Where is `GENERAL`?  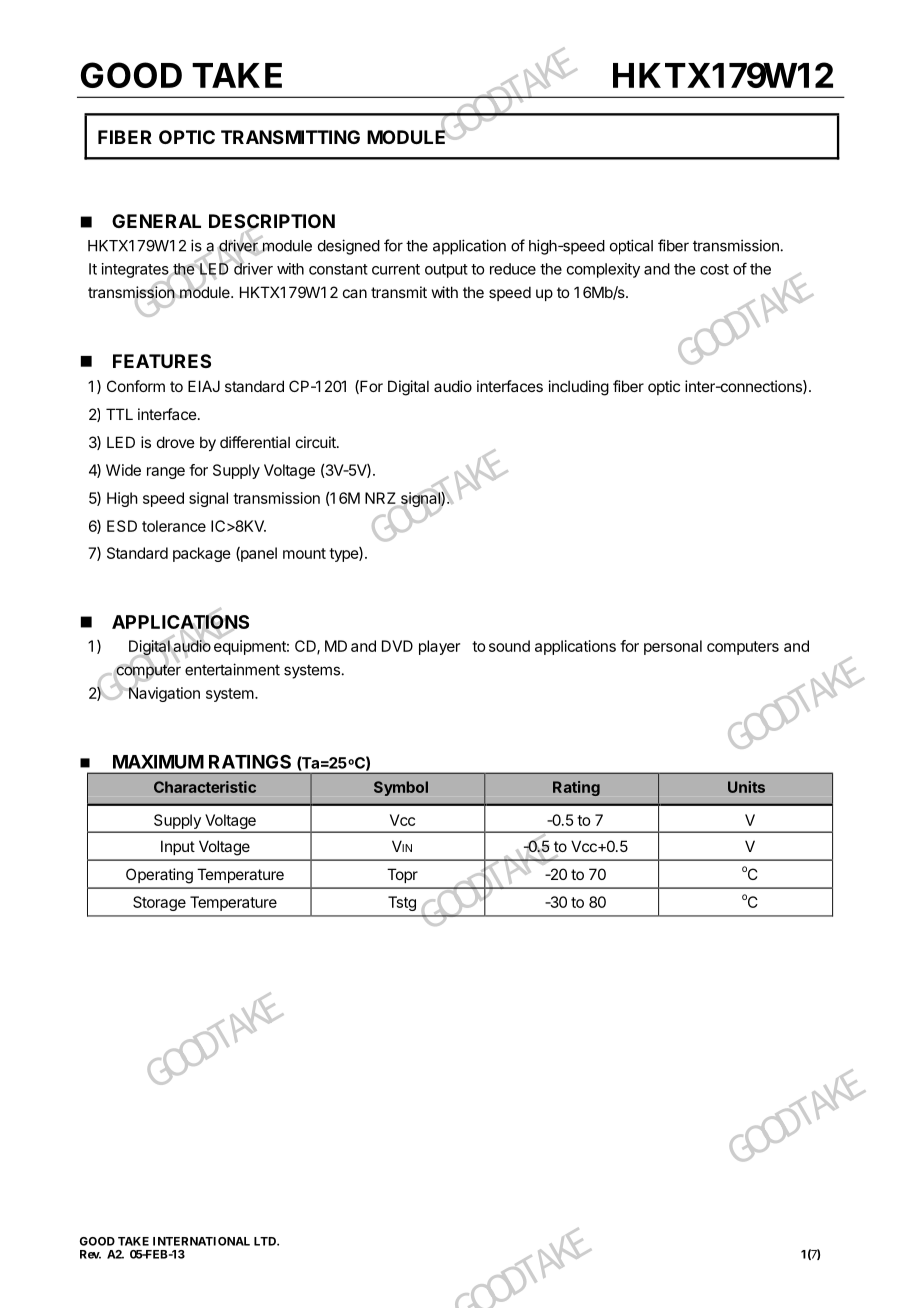 GENERAL is located at coordinates (156, 221).
